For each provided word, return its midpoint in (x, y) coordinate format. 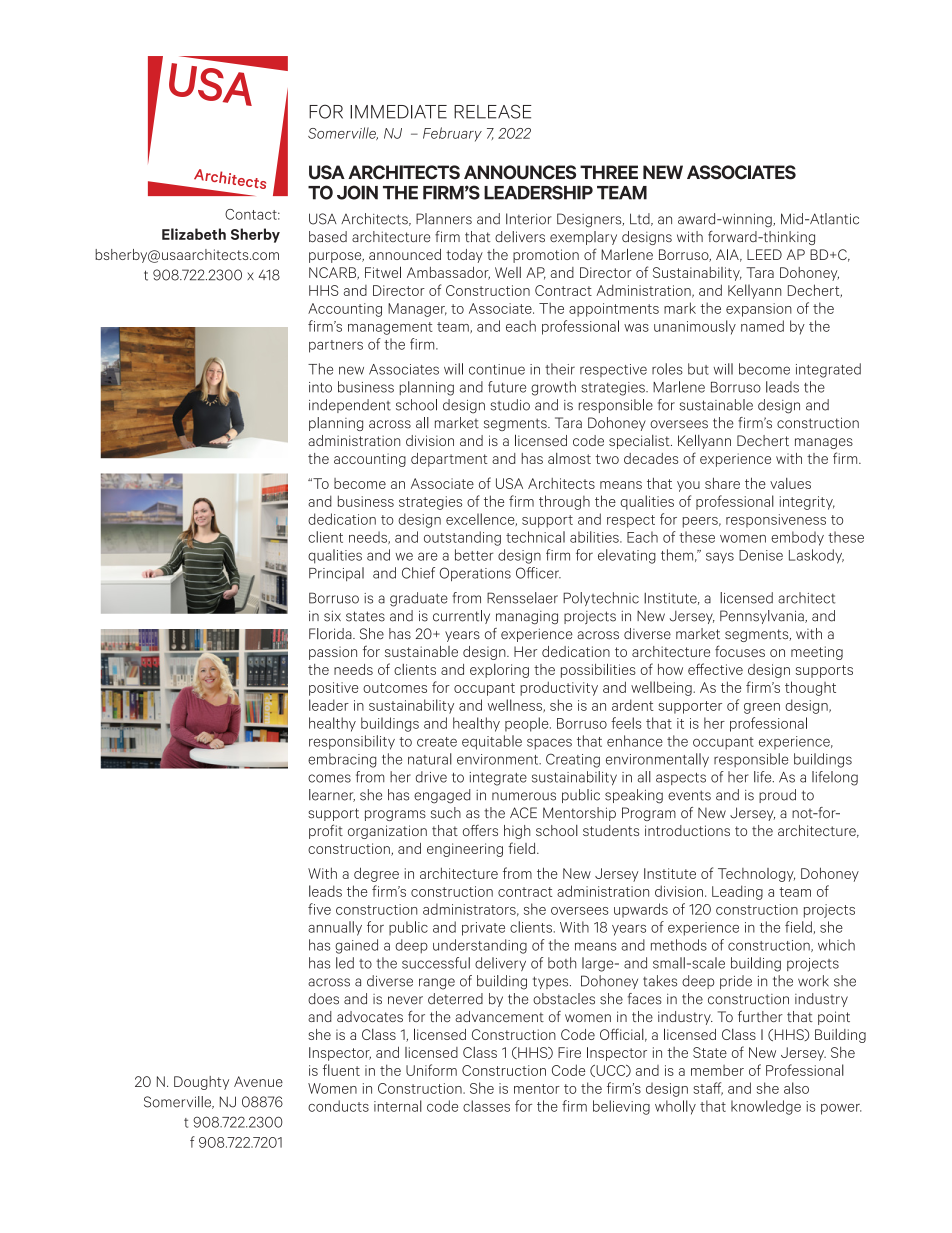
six (332, 616)
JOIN (357, 192)
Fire (569, 1052)
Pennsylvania (763, 617)
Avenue (258, 1081)
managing (527, 618)
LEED (764, 254)
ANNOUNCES (520, 172)
